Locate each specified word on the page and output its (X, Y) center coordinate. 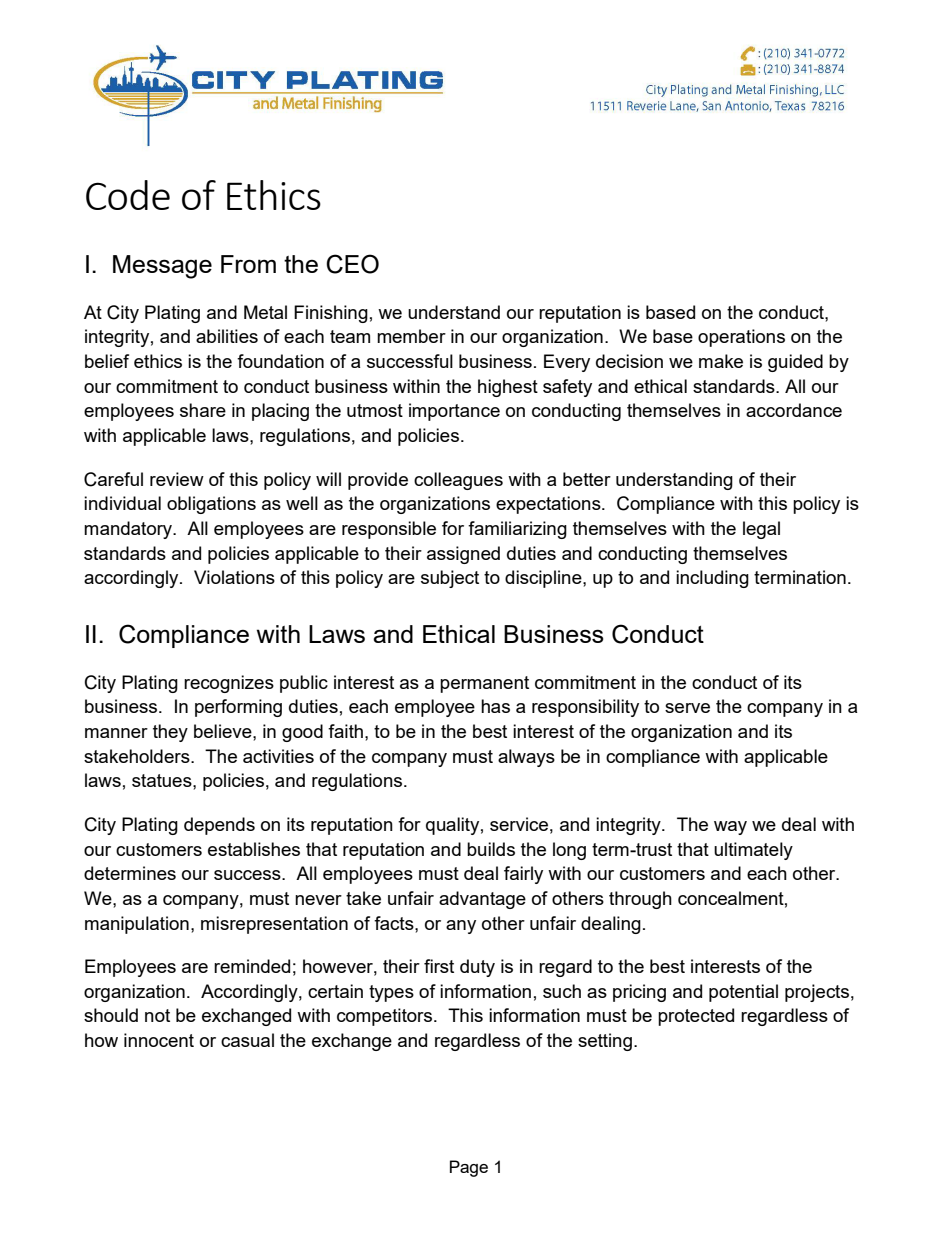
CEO (352, 264)
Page (469, 1168)
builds (491, 849)
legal (761, 530)
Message (162, 267)
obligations (211, 505)
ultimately (753, 851)
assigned (463, 555)
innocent (159, 1040)
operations (741, 338)
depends (219, 826)
